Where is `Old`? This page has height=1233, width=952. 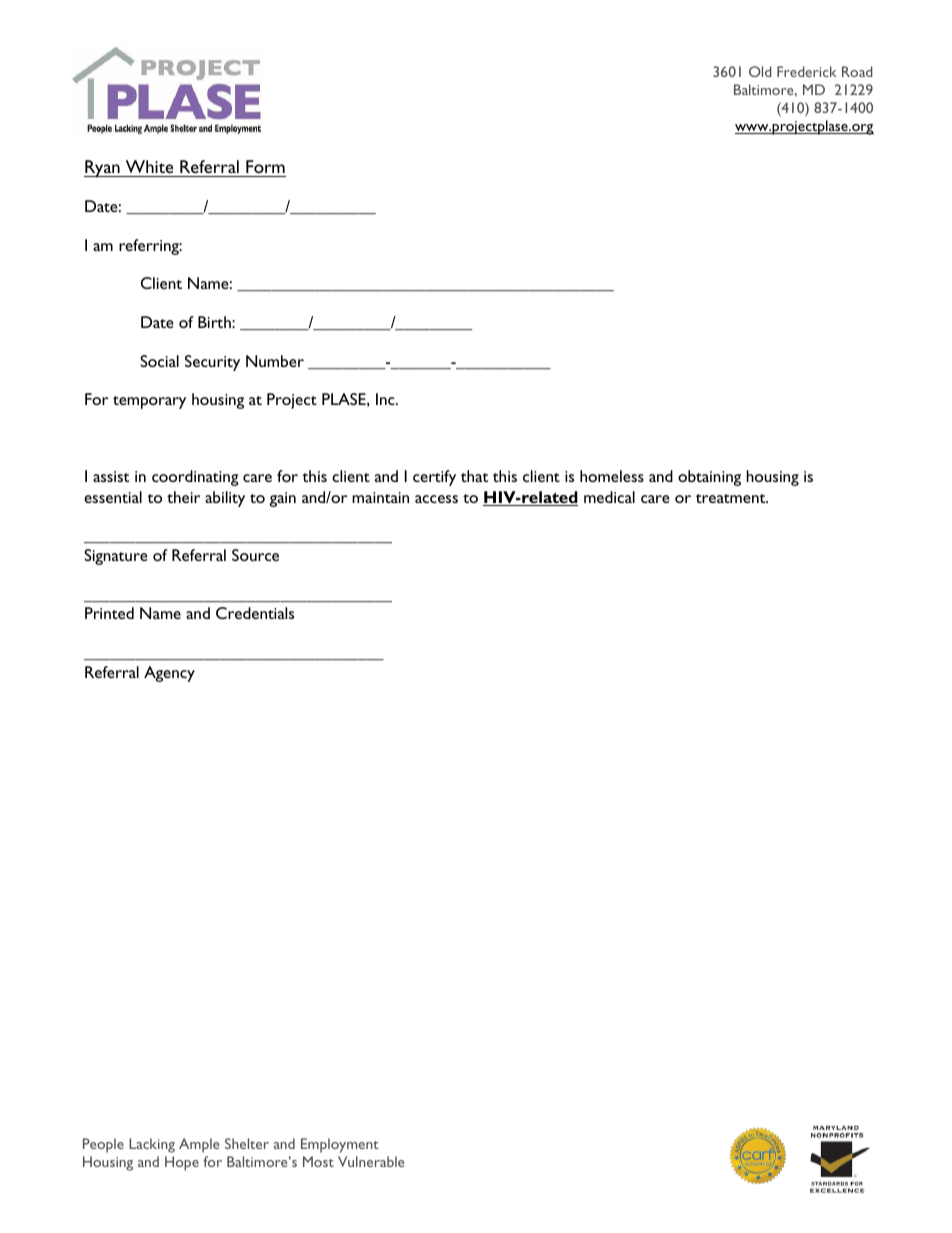 Old is located at coordinates (760, 71).
